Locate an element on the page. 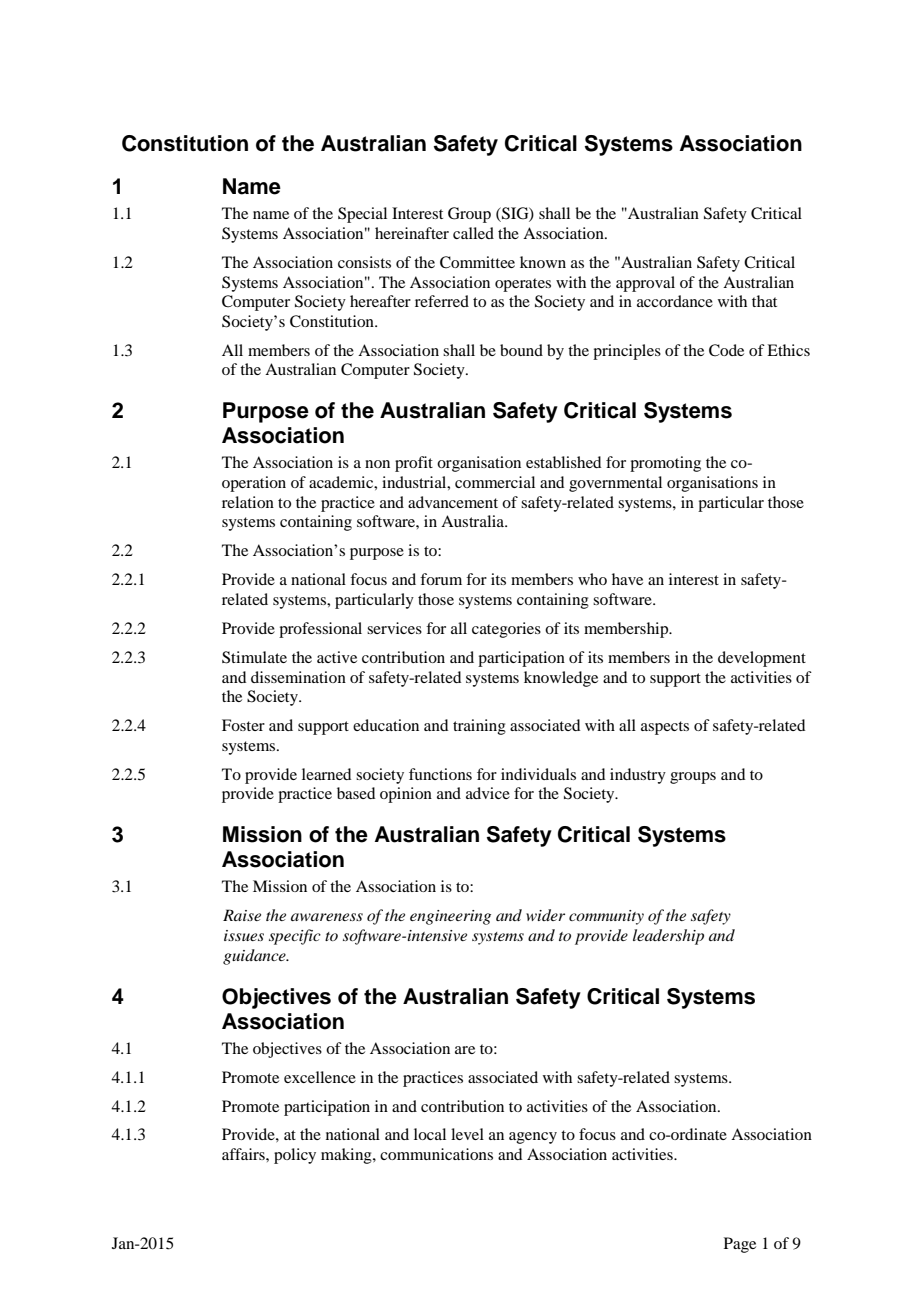 This page has height=1308, width=924. policy is located at coordinates (295, 1156).
